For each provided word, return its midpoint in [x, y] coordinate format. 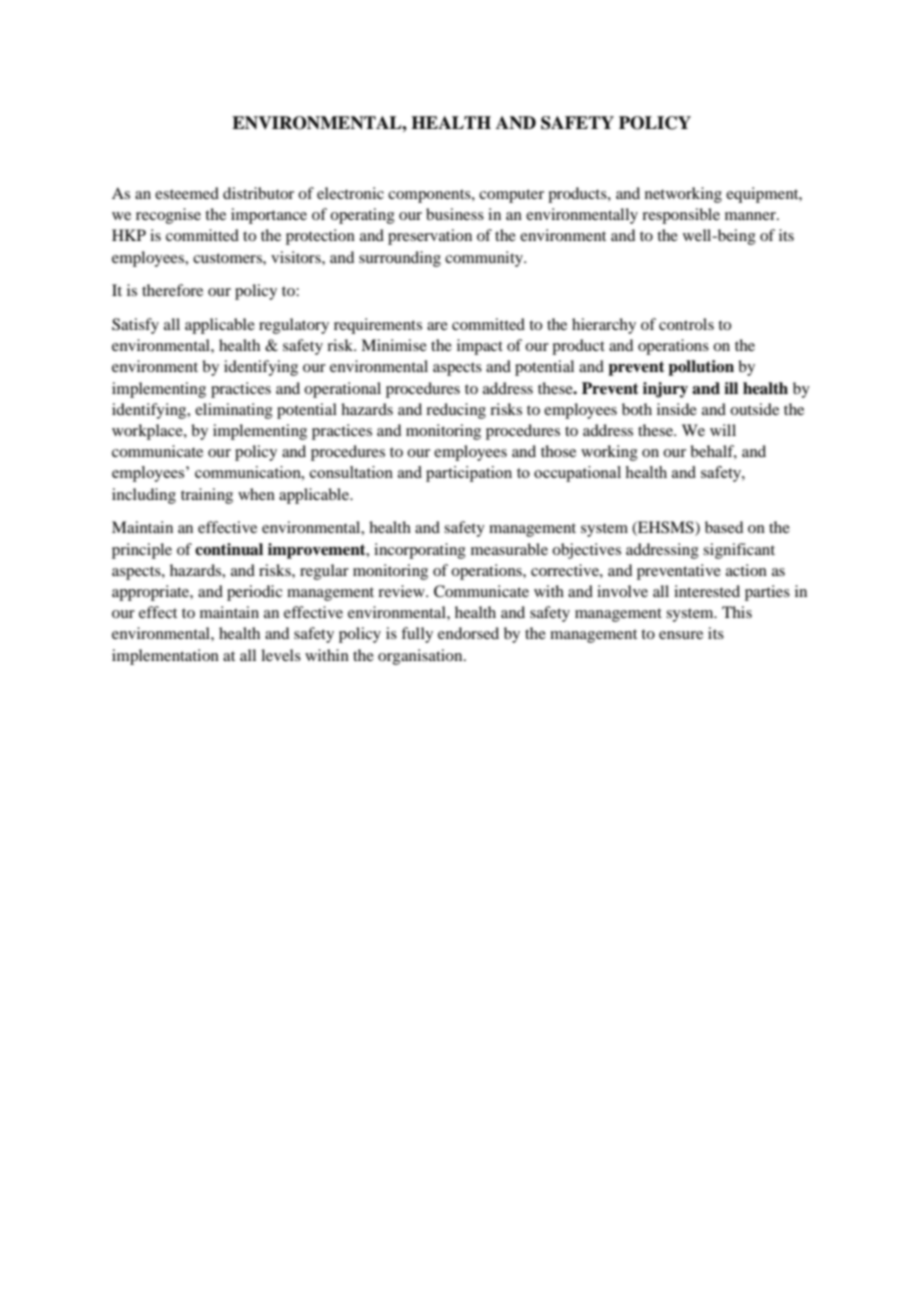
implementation [165, 657]
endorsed [468, 633]
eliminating [234, 411]
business [455, 214]
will [723, 430]
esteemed [187, 193]
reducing [456, 411]
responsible [681, 216]
